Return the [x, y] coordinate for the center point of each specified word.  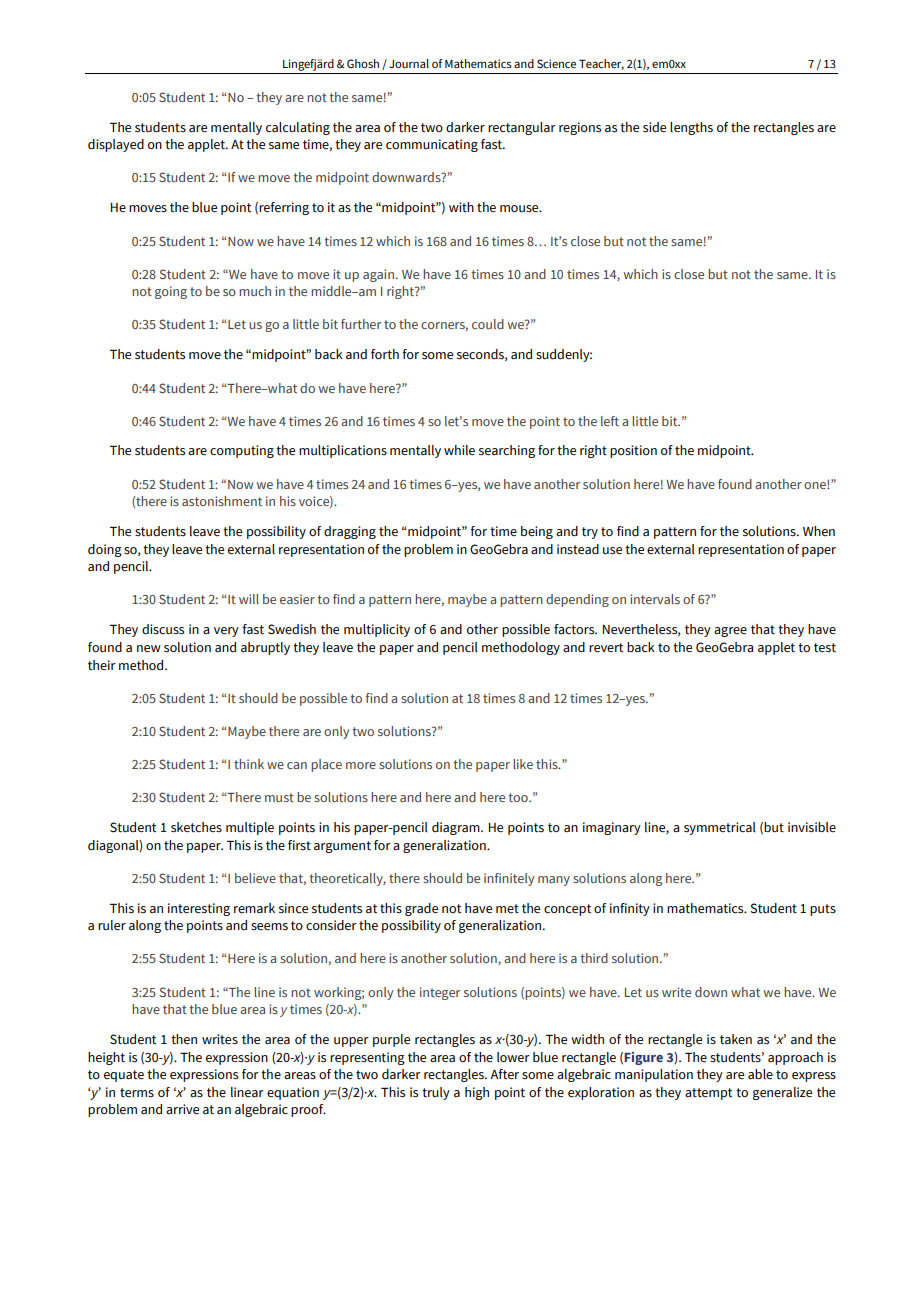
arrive [182, 1109]
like [523, 764]
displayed [116, 145]
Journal [409, 63]
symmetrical [720, 828]
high [477, 1093]
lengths [691, 128]
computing [242, 451]
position [633, 451]
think [249, 764]
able [760, 1074]
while [459, 450]
